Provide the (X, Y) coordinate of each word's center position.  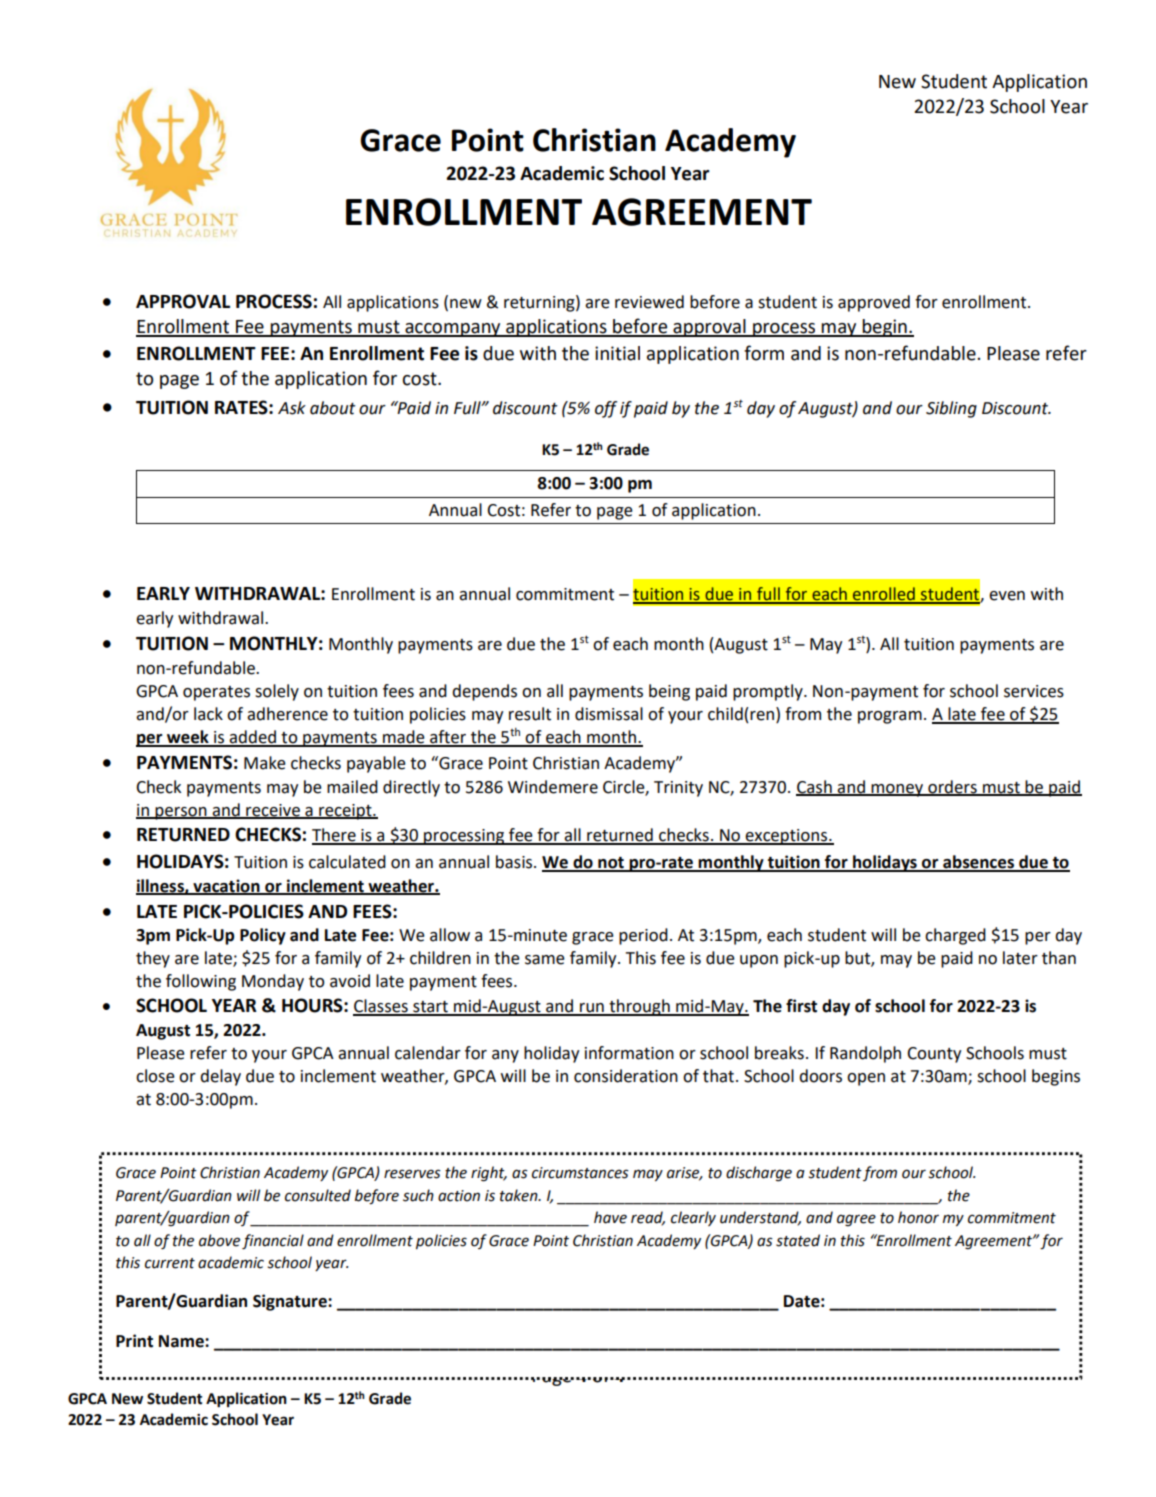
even (1007, 596)
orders (952, 787)
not (611, 864)
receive (273, 811)
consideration (626, 1076)
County (934, 1055)
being (669, 692)
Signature (291, 1302)
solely (277, 692)
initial (617, 353)
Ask (292, 408)
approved (874, 303)
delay (220, 1077)
